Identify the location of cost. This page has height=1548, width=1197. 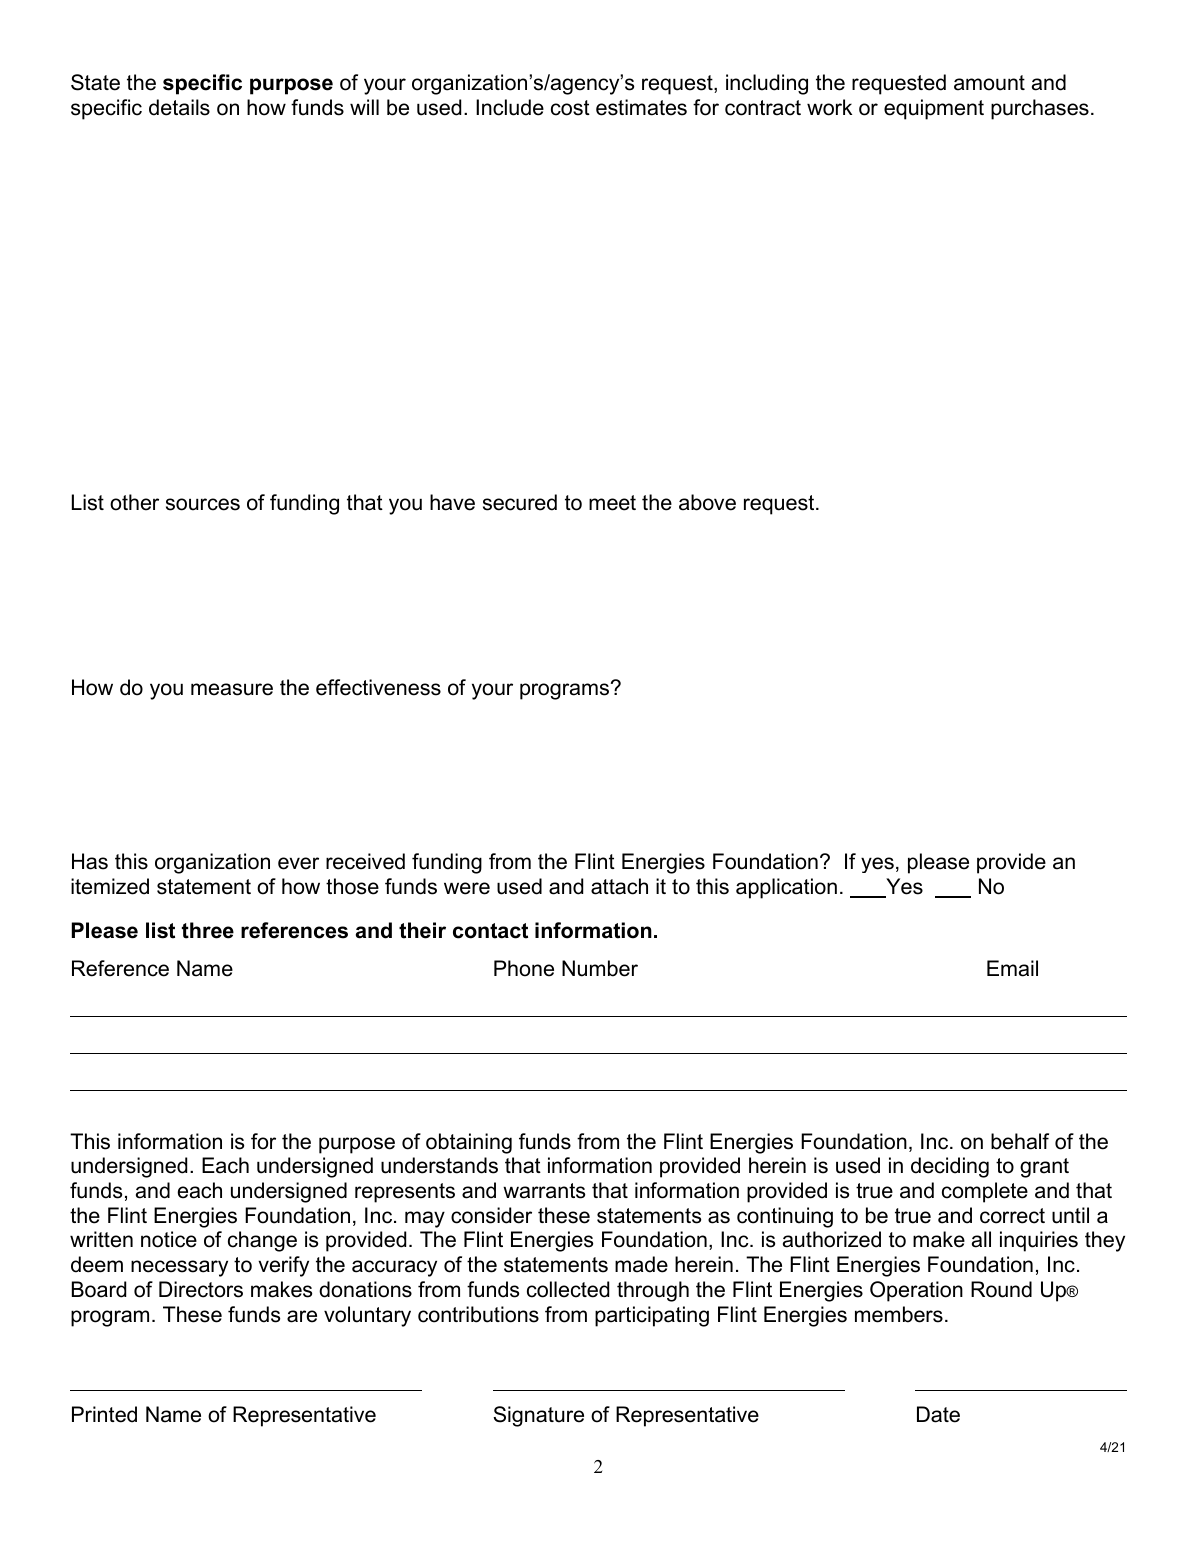
(570, 108).
